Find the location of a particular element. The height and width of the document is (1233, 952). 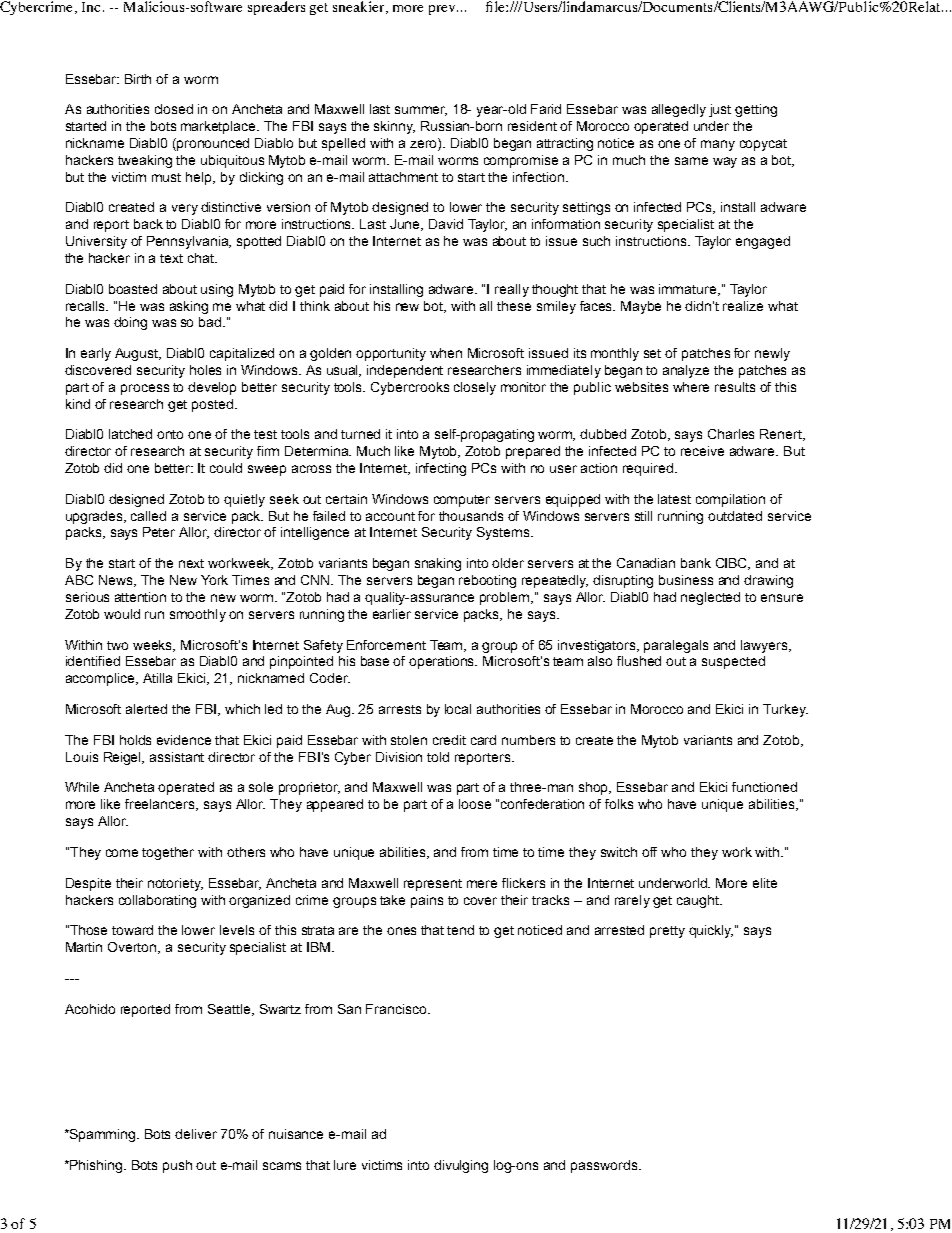

represent is located at coordinates (433, 885).
